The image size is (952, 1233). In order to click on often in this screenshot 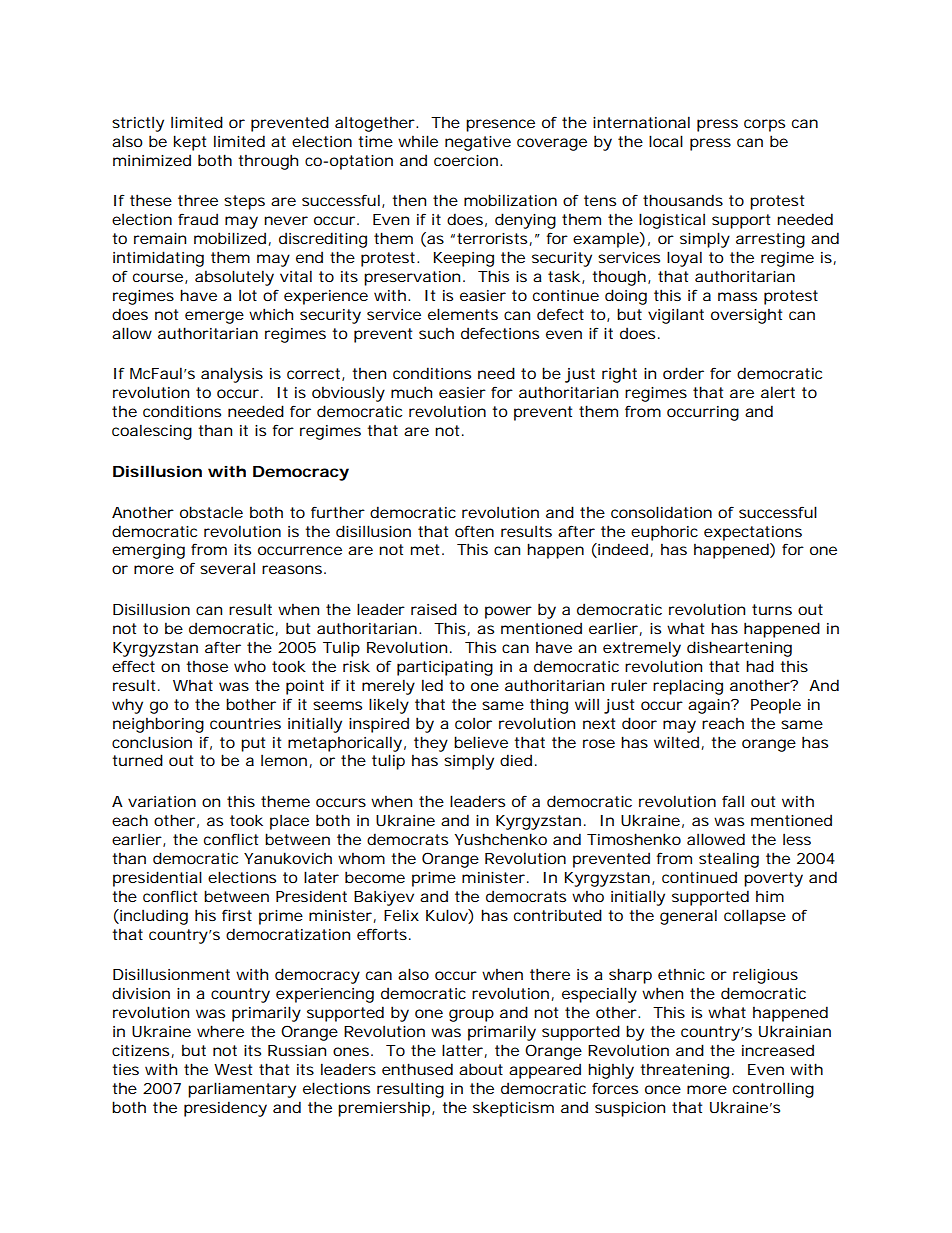, I will do `click(474, 531)`.
